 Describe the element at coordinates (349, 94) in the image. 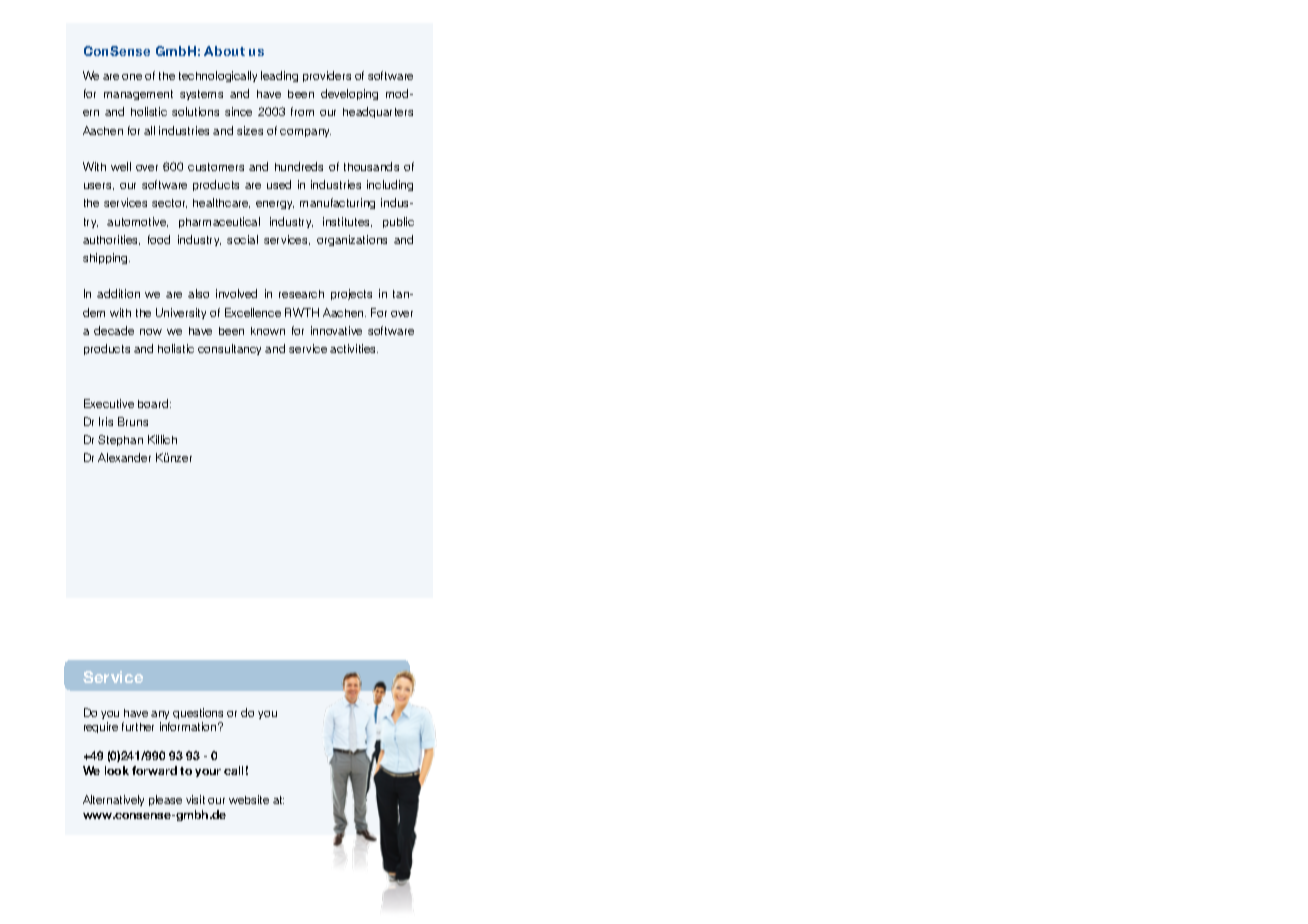

I see `developing` at that location.
